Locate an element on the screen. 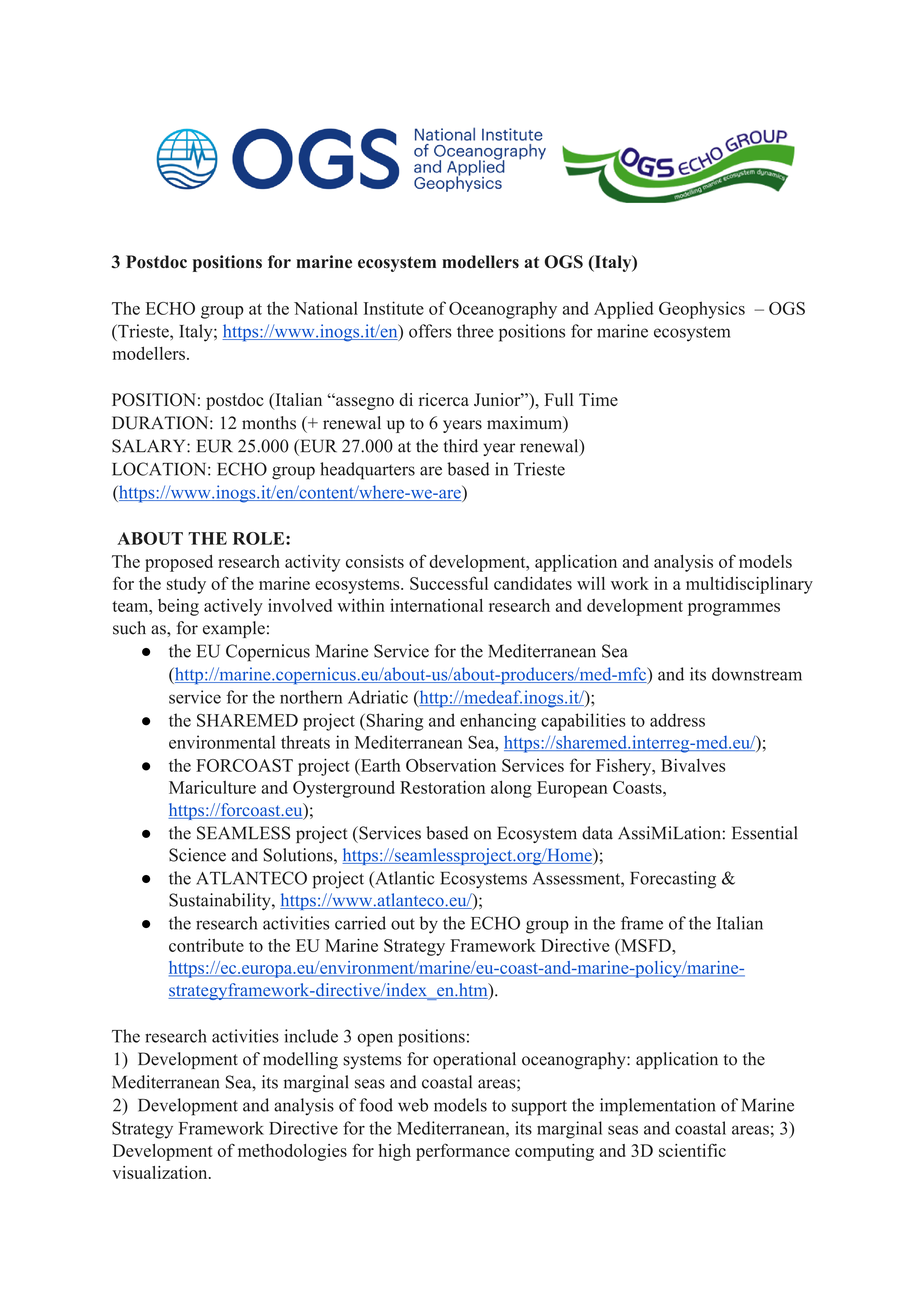 The width and height of the screenshot is (924, 1308). performance is located at coordinates (463, 1152).
